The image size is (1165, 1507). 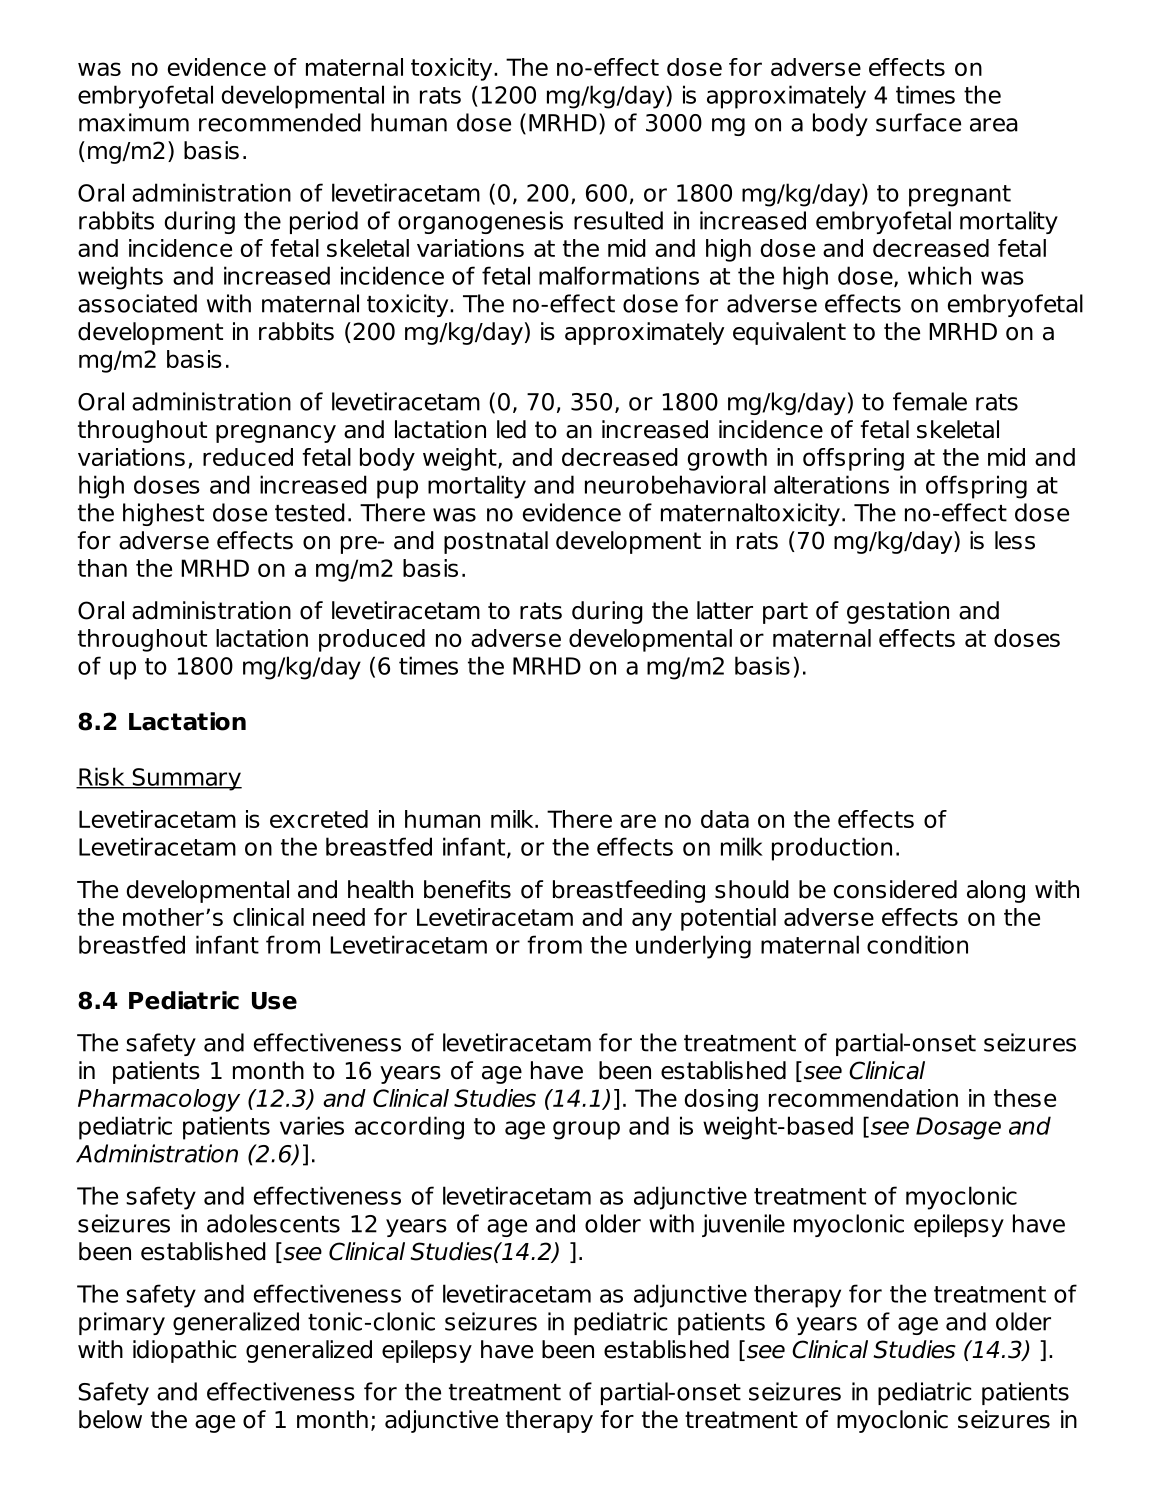 What do you see at coordinates (102, 568) in the screenshot?
I see `than` at bounding box center [102, 568].
